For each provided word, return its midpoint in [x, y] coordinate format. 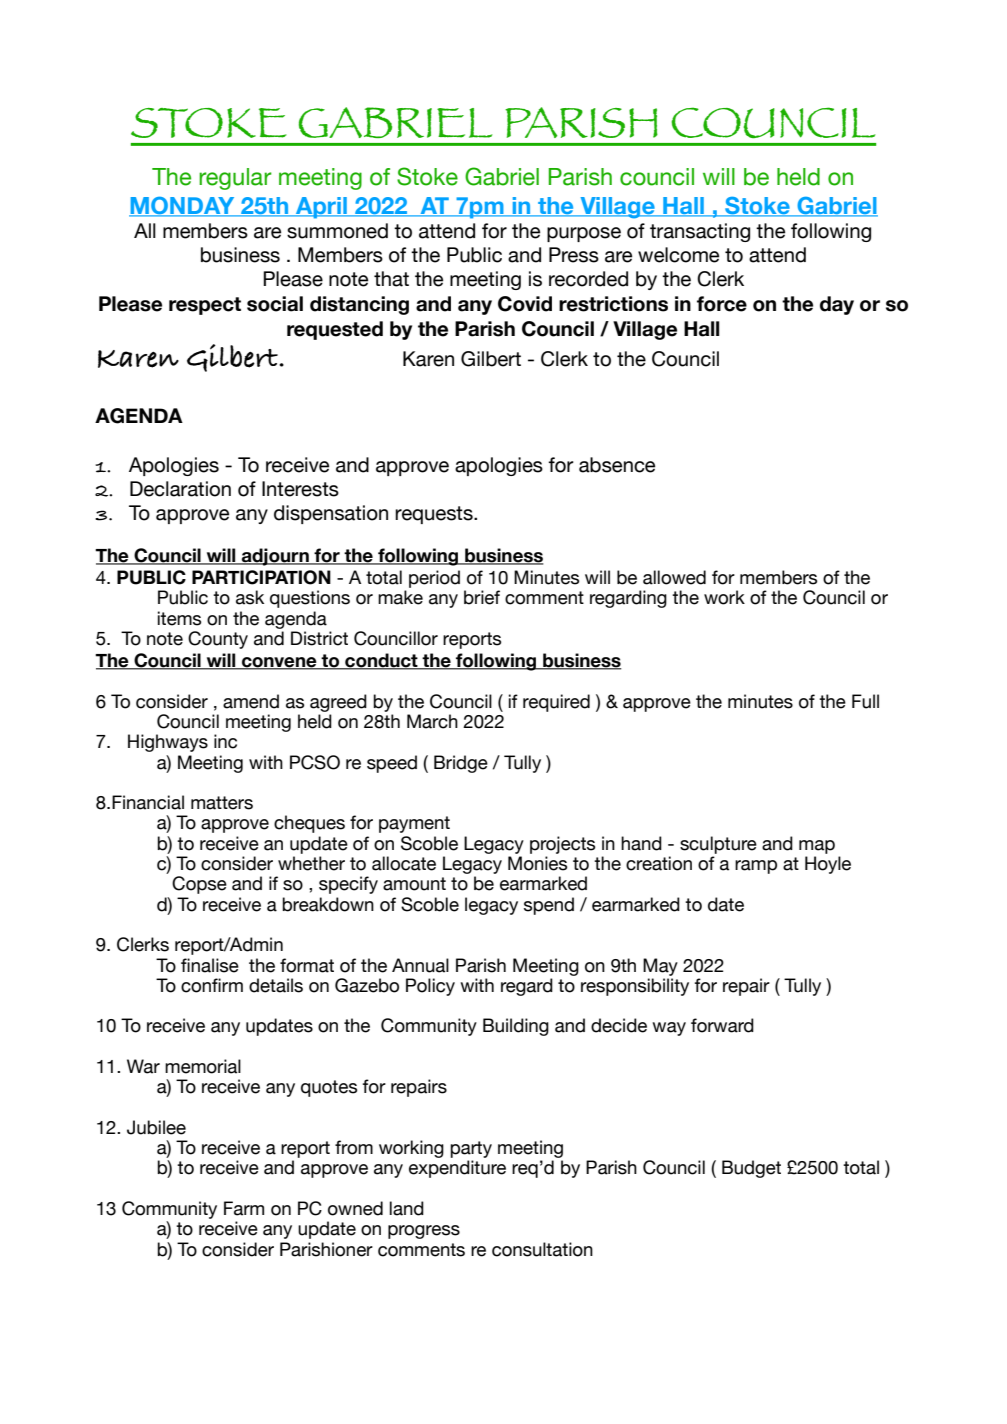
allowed [674, 577]
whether [311, 863]
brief [482, 597]
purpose [584, 234]
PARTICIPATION [261, 577]
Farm [244, 1208]
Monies [537, 863]
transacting [700, 232]
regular [235, 179]
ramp [756, 867]
